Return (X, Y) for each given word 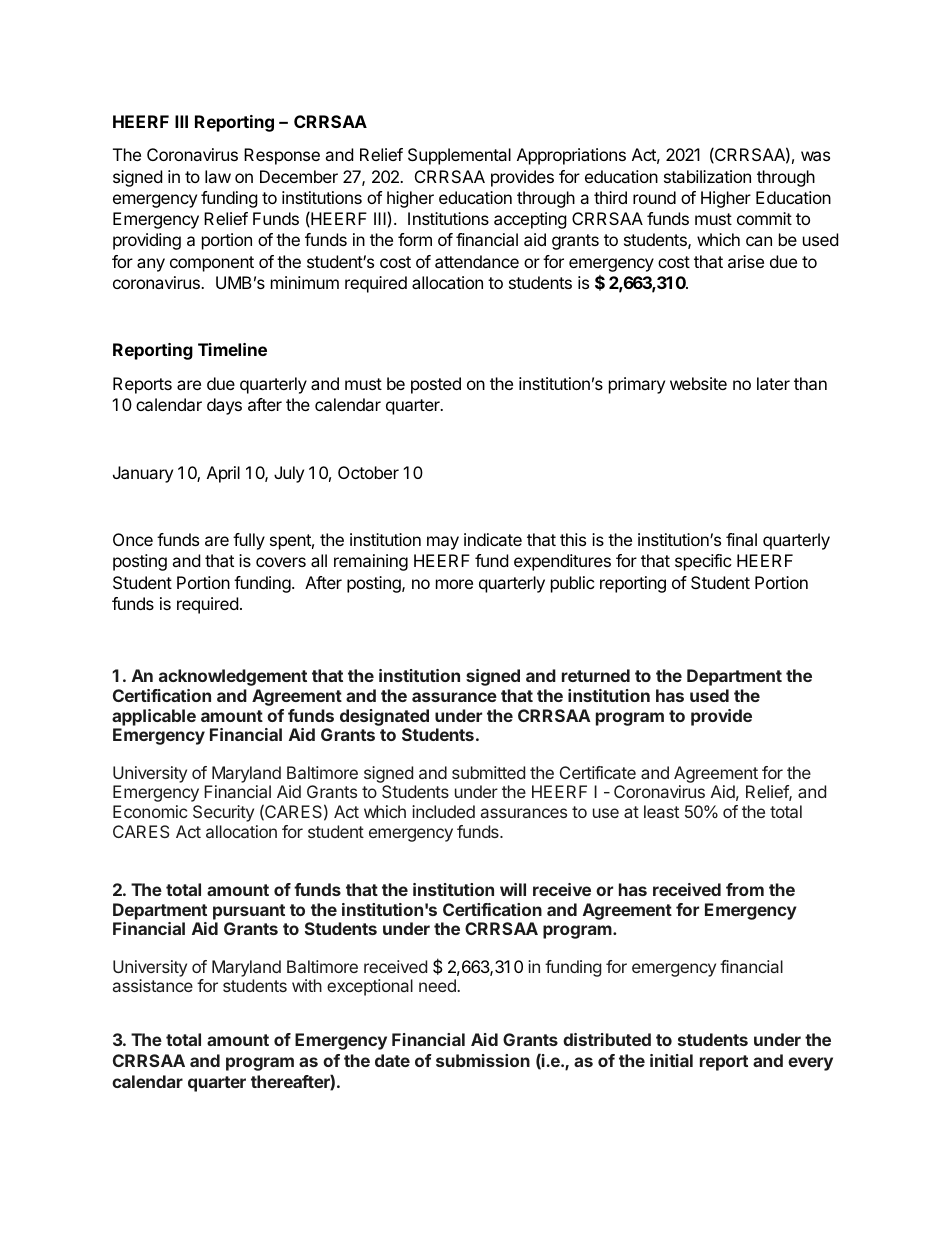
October (368, 472)
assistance (153, 985)
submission (483, 1060)
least (661, 811)
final (741, 539)
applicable (154, 717)
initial (671, 1060)
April (223, 474)
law (218, 176)
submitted (488, 772)
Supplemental (459, 156)
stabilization (707, 176)
